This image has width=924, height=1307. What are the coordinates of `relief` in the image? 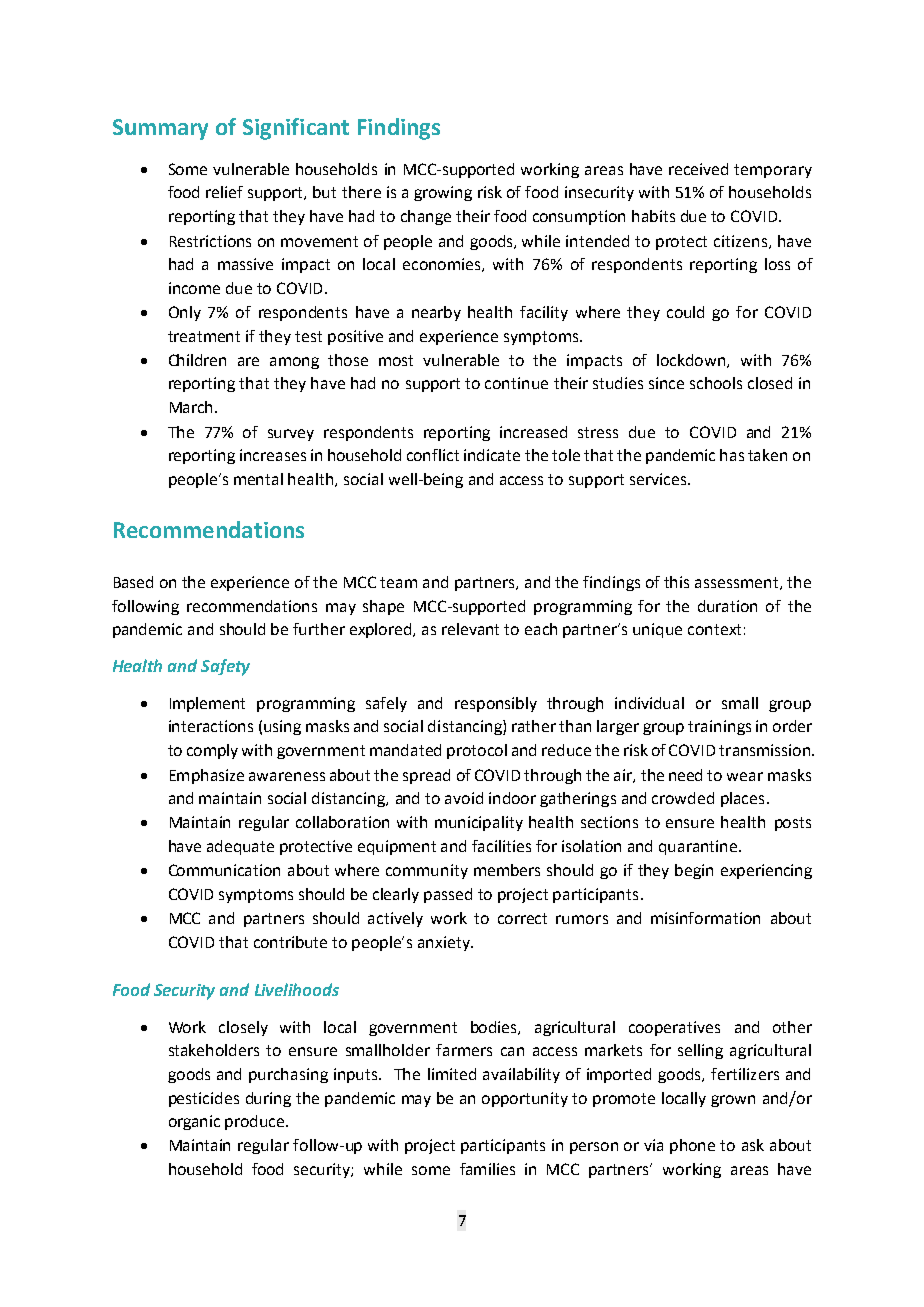 It's located at (224, 192).
